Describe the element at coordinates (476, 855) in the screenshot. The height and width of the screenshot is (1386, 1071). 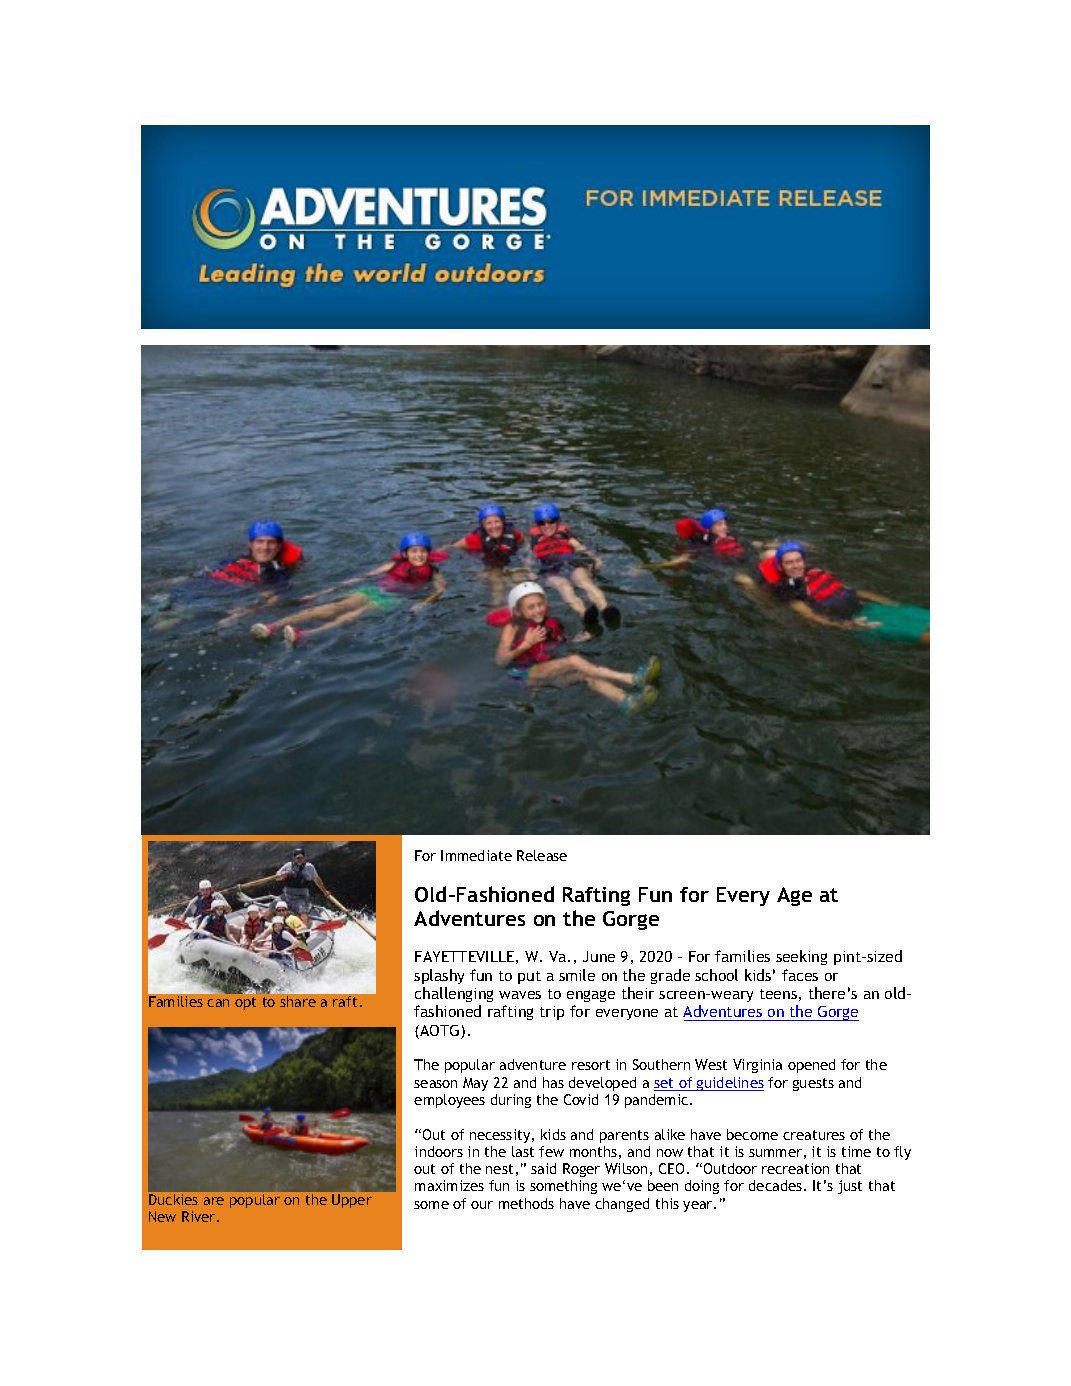
I see `Immediate` at that location.
